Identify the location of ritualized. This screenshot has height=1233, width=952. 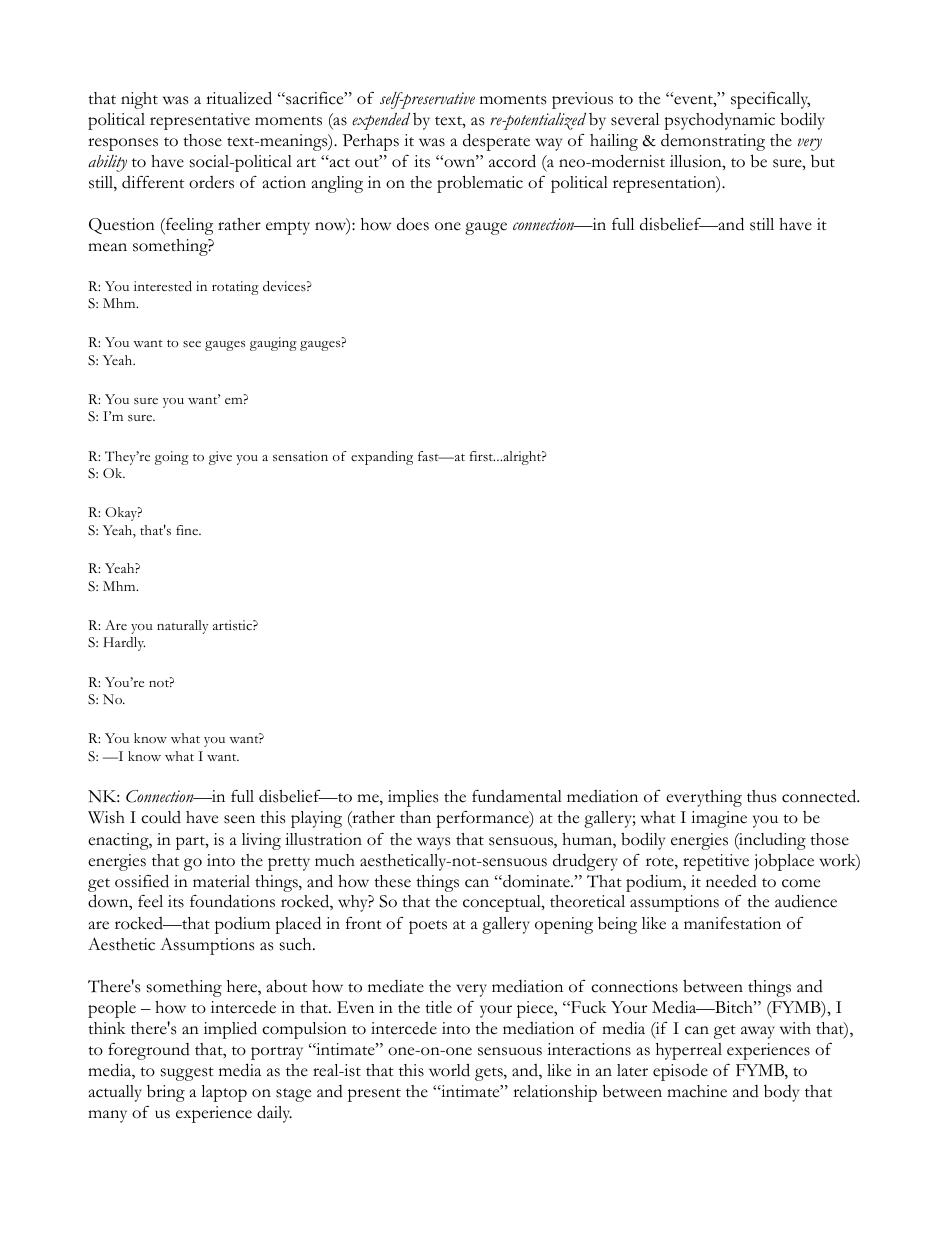
(239, 98).
